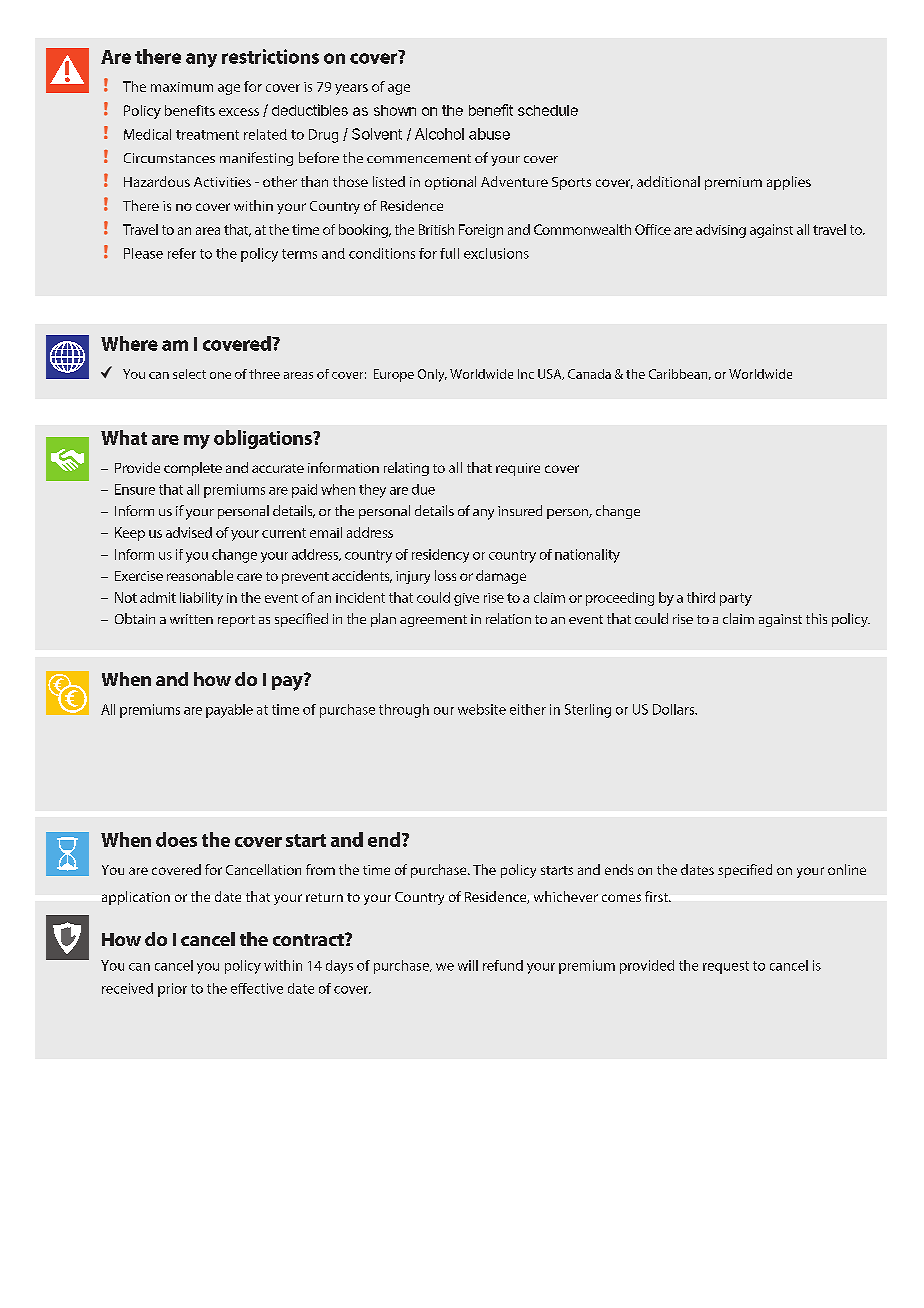 The width and height of the page is (924, 1308). I want to click on schedule, so click(548, 110).
